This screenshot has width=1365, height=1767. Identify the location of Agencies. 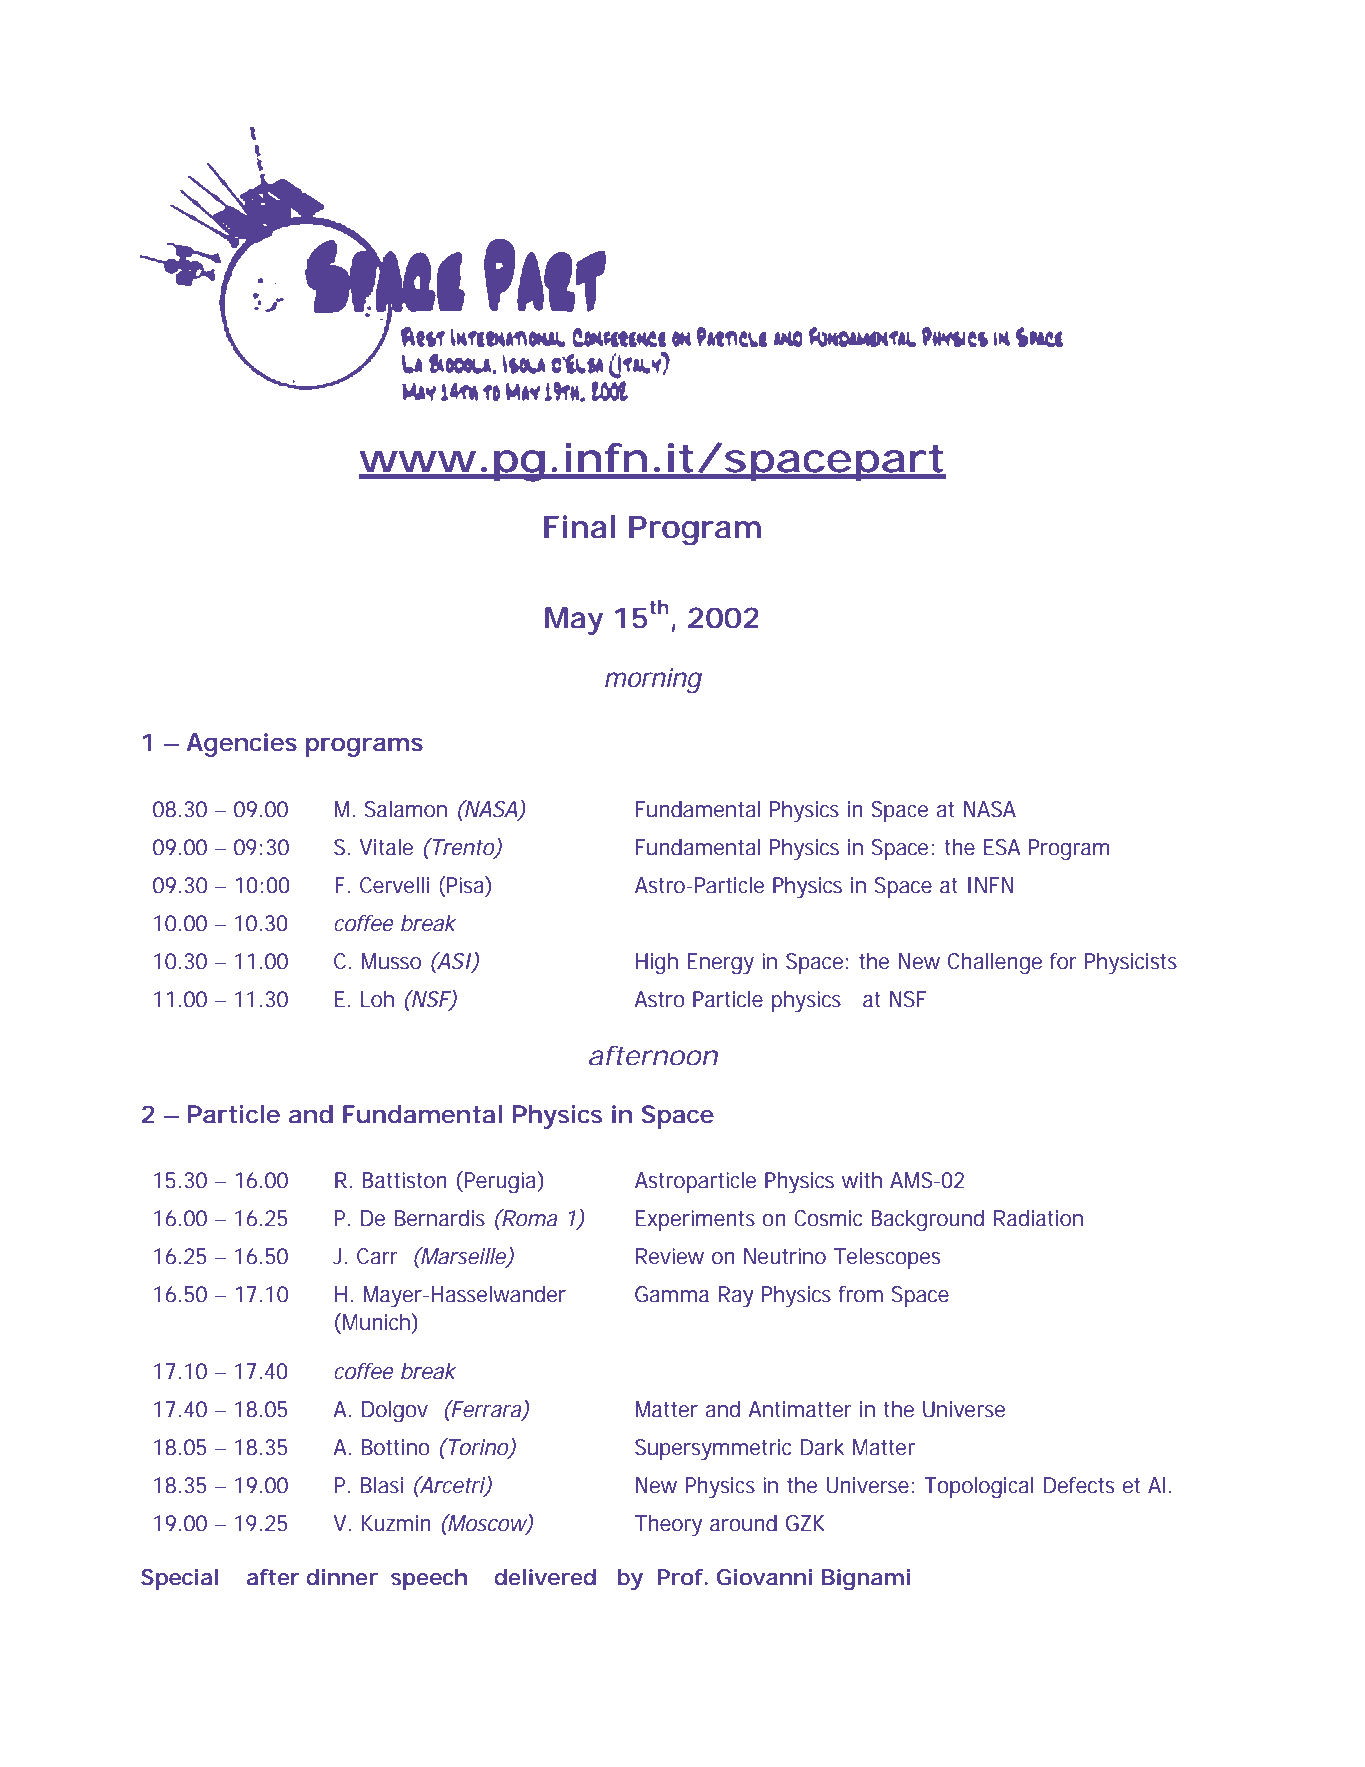
(241, 745).
